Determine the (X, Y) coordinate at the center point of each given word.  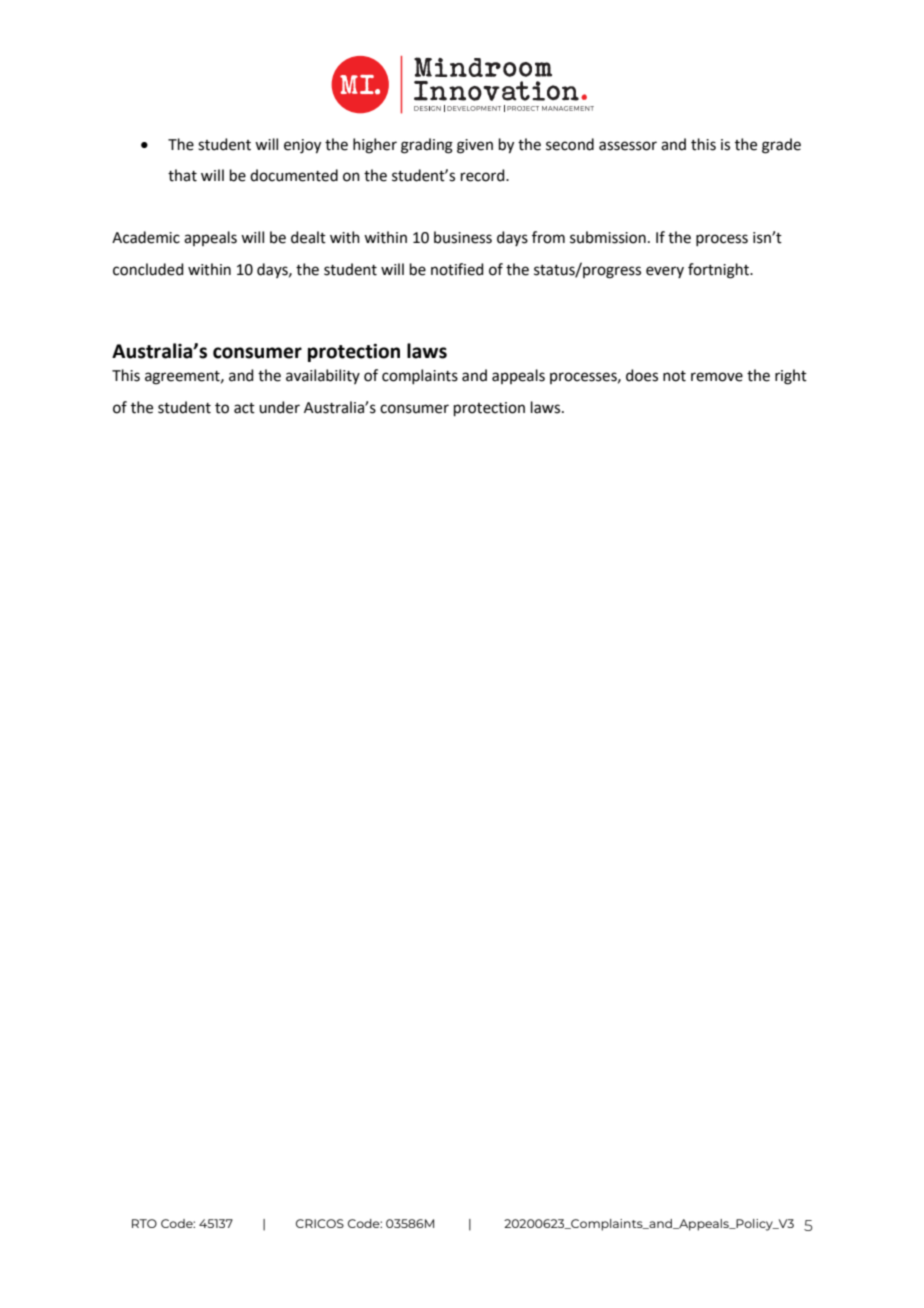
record (484, 175)
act (244, 408)
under (279, 407)
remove (717, 377)
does (642, 375)
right (791, 377)
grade (781, 146)
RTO (144, 1223)
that (182, 175)
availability (323, 376)
